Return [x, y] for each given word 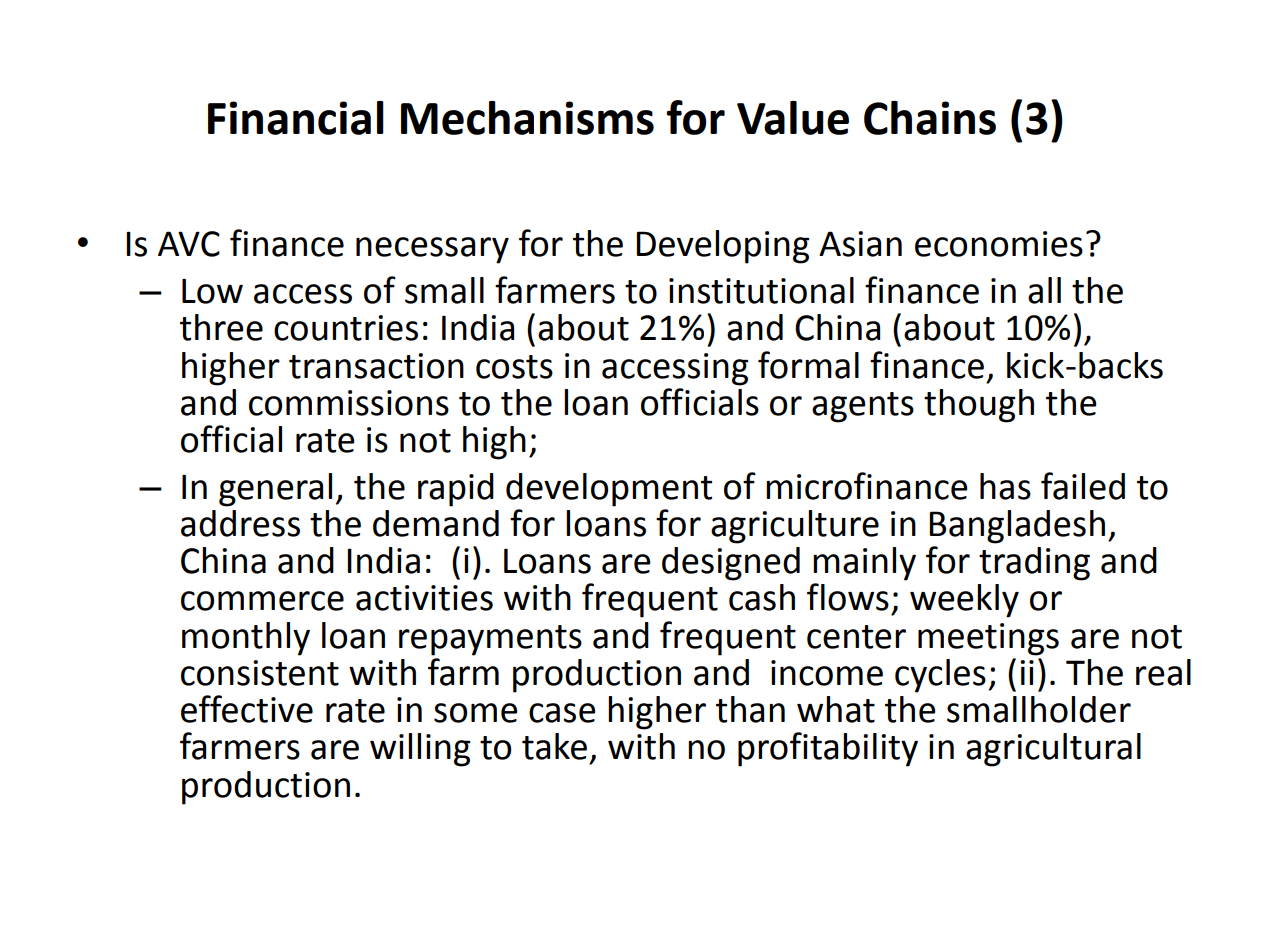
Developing [722, 247]
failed [1083, 486]
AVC [189, 244]
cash [762, 597]
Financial [296, 118]
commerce [262, 601]
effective [247, 709]
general [275, 490]
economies [999, 244]
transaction [376, 366]
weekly [964, 601]
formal [808, 365]
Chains [930, 118]
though [979, 406]
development [609, 490]
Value [793, 118]
